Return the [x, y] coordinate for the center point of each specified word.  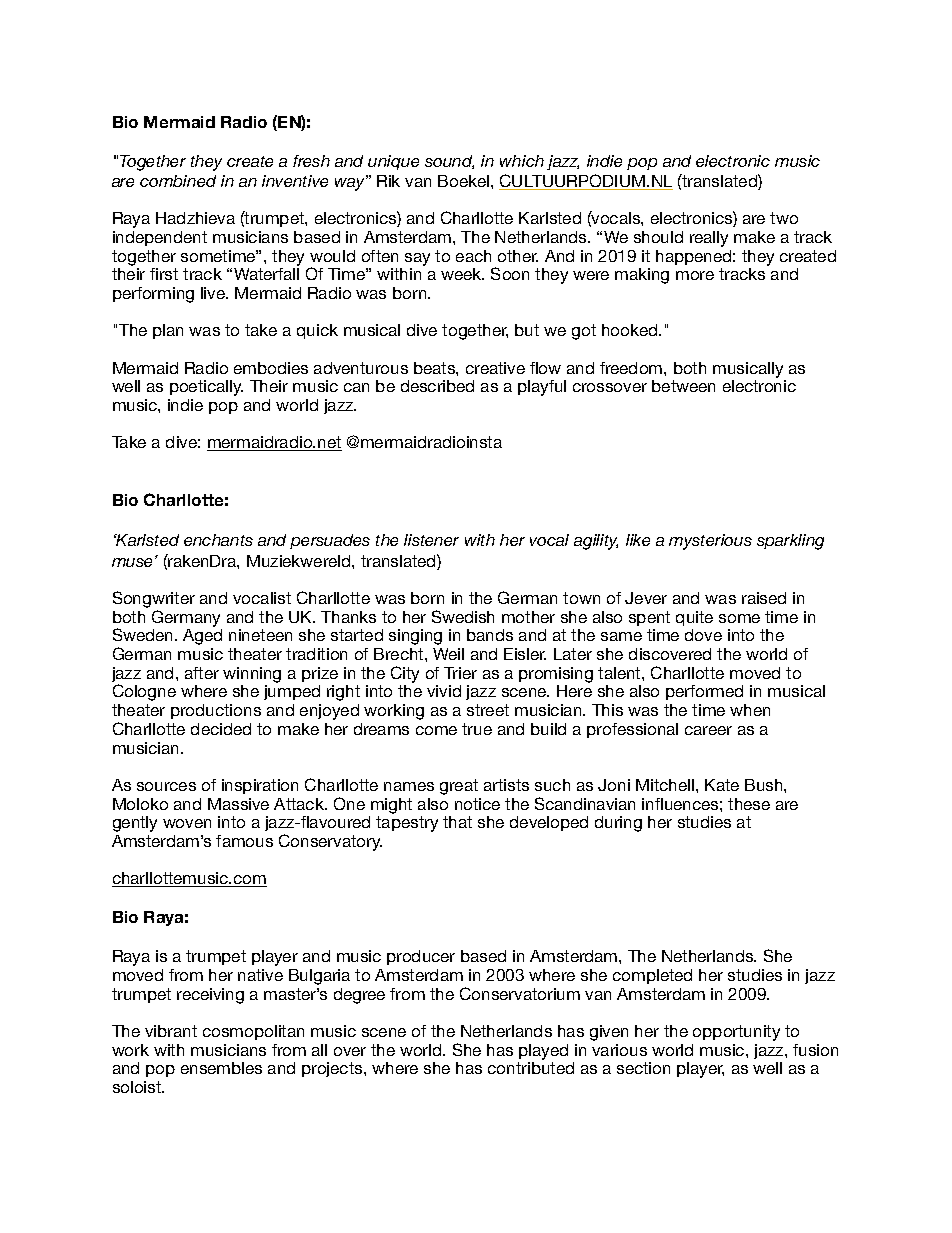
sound [449, 162]
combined [178, 181]
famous [244, 841]
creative [495, 368]
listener [431, 540]
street [488, 710]
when [750, 710]
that [457, 822]
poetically [206, 388]
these [749, 804]
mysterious [710, 542]
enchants [218, 540]
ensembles [221, 1068]
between [683, 386]
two [784, 218]
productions [216, 711]
